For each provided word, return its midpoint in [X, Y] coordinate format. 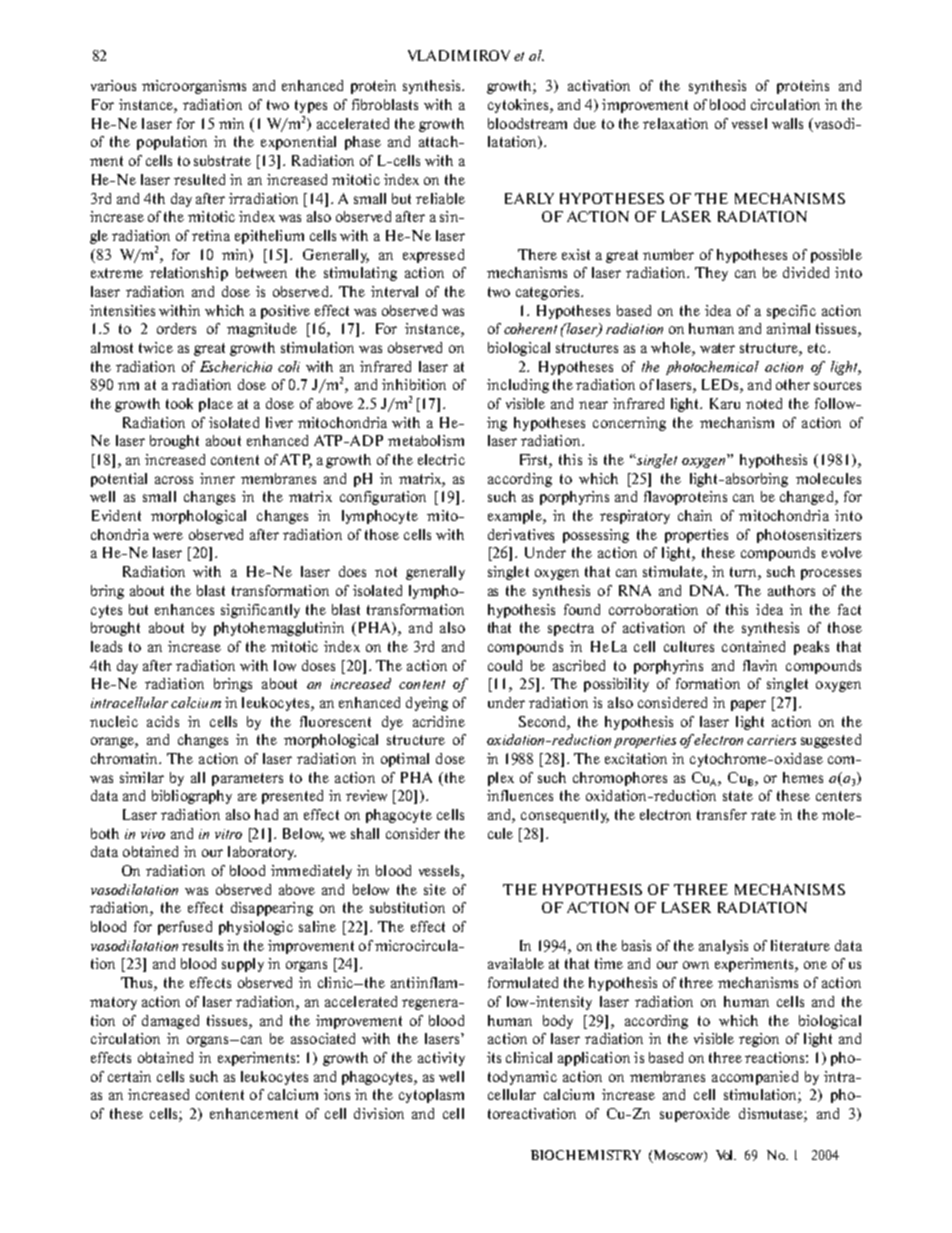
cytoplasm [431, 1096]
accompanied [755, 1078]
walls [787, 123]
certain [129, 1076]
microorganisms [194, 87]
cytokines [519, 106]
